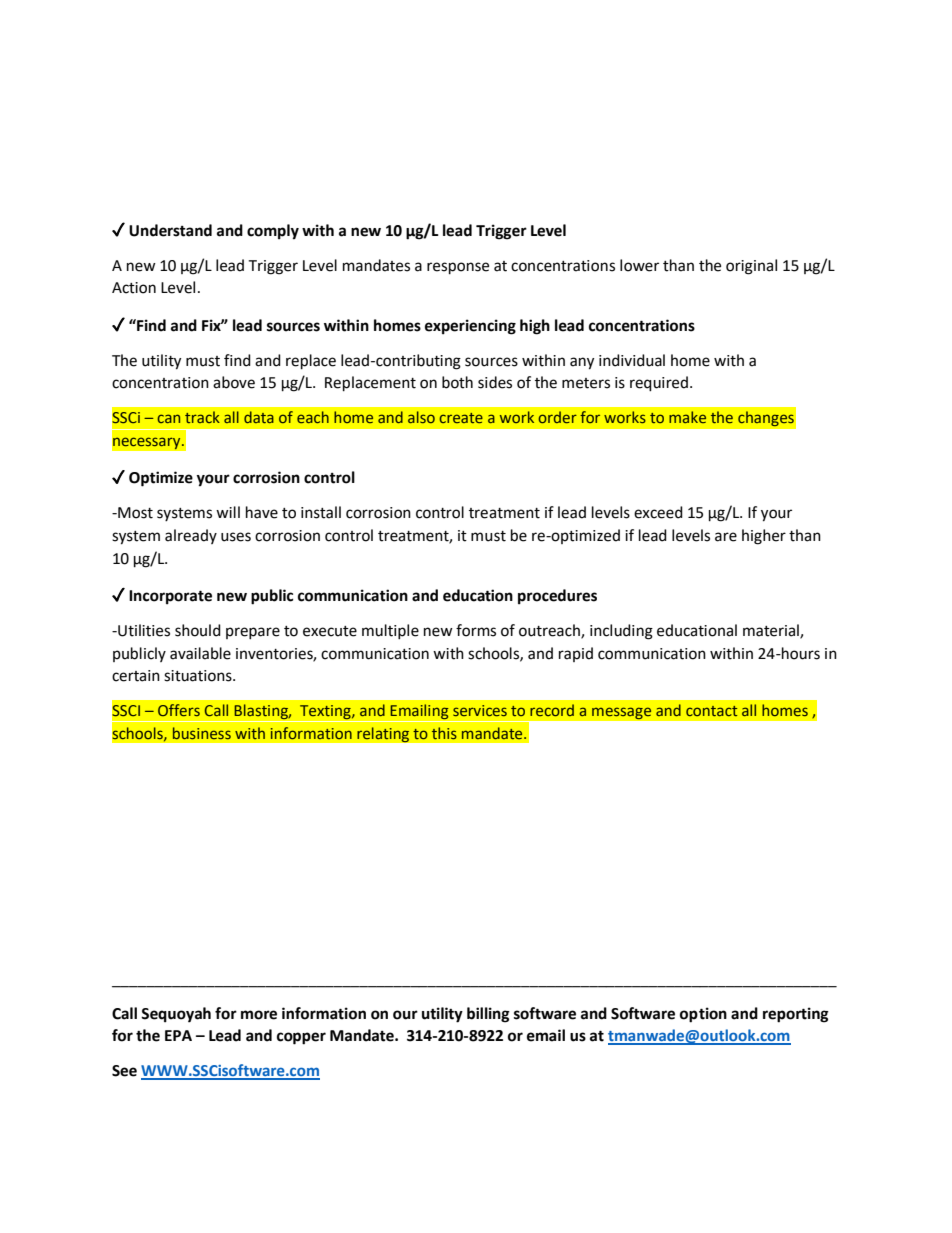 This document has width=952, height=1233. What do you see at coordinates (687, 417) in the document?
I see `make` at bounding box center [687, 417].
